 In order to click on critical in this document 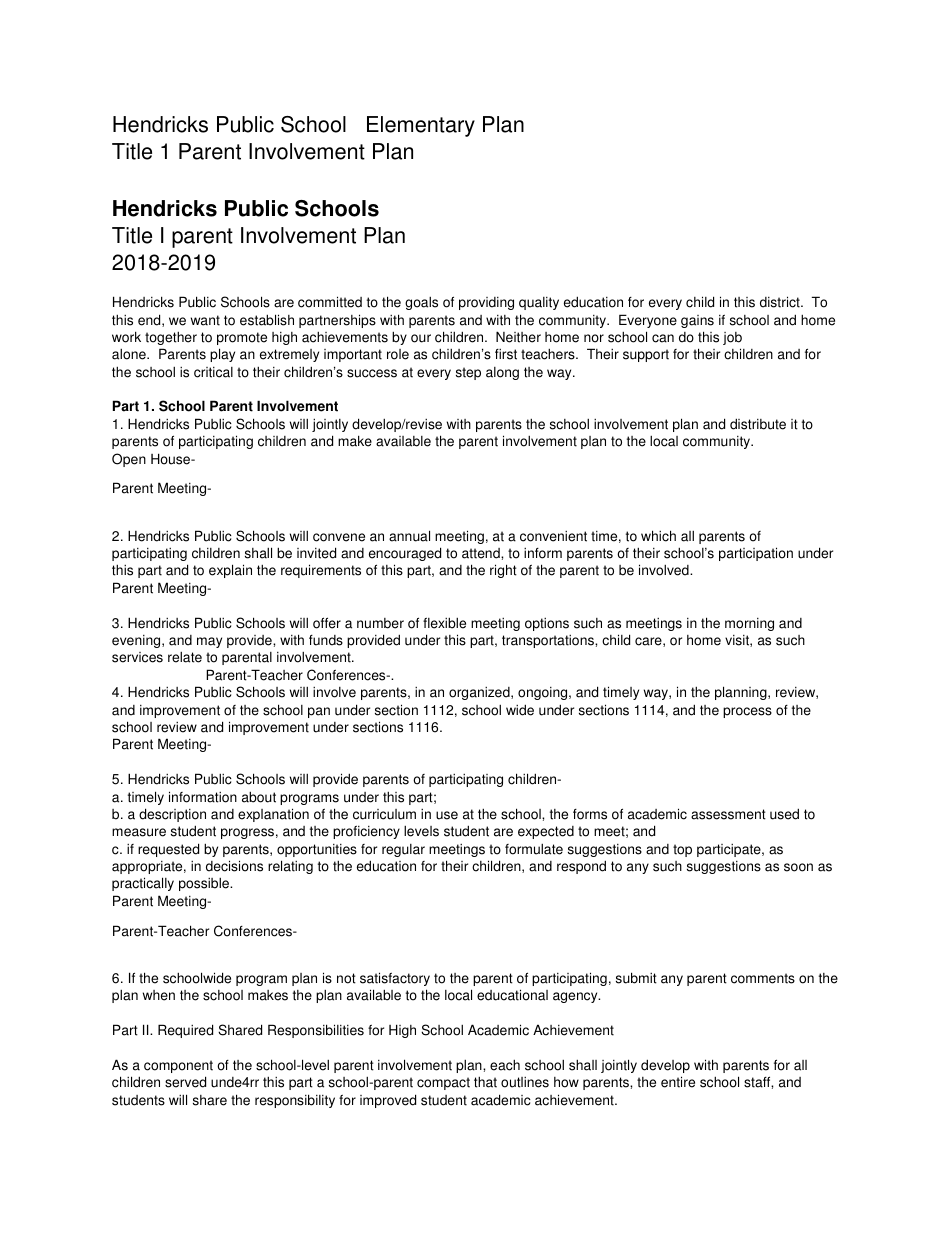, I will do `click(213, 372)`.
